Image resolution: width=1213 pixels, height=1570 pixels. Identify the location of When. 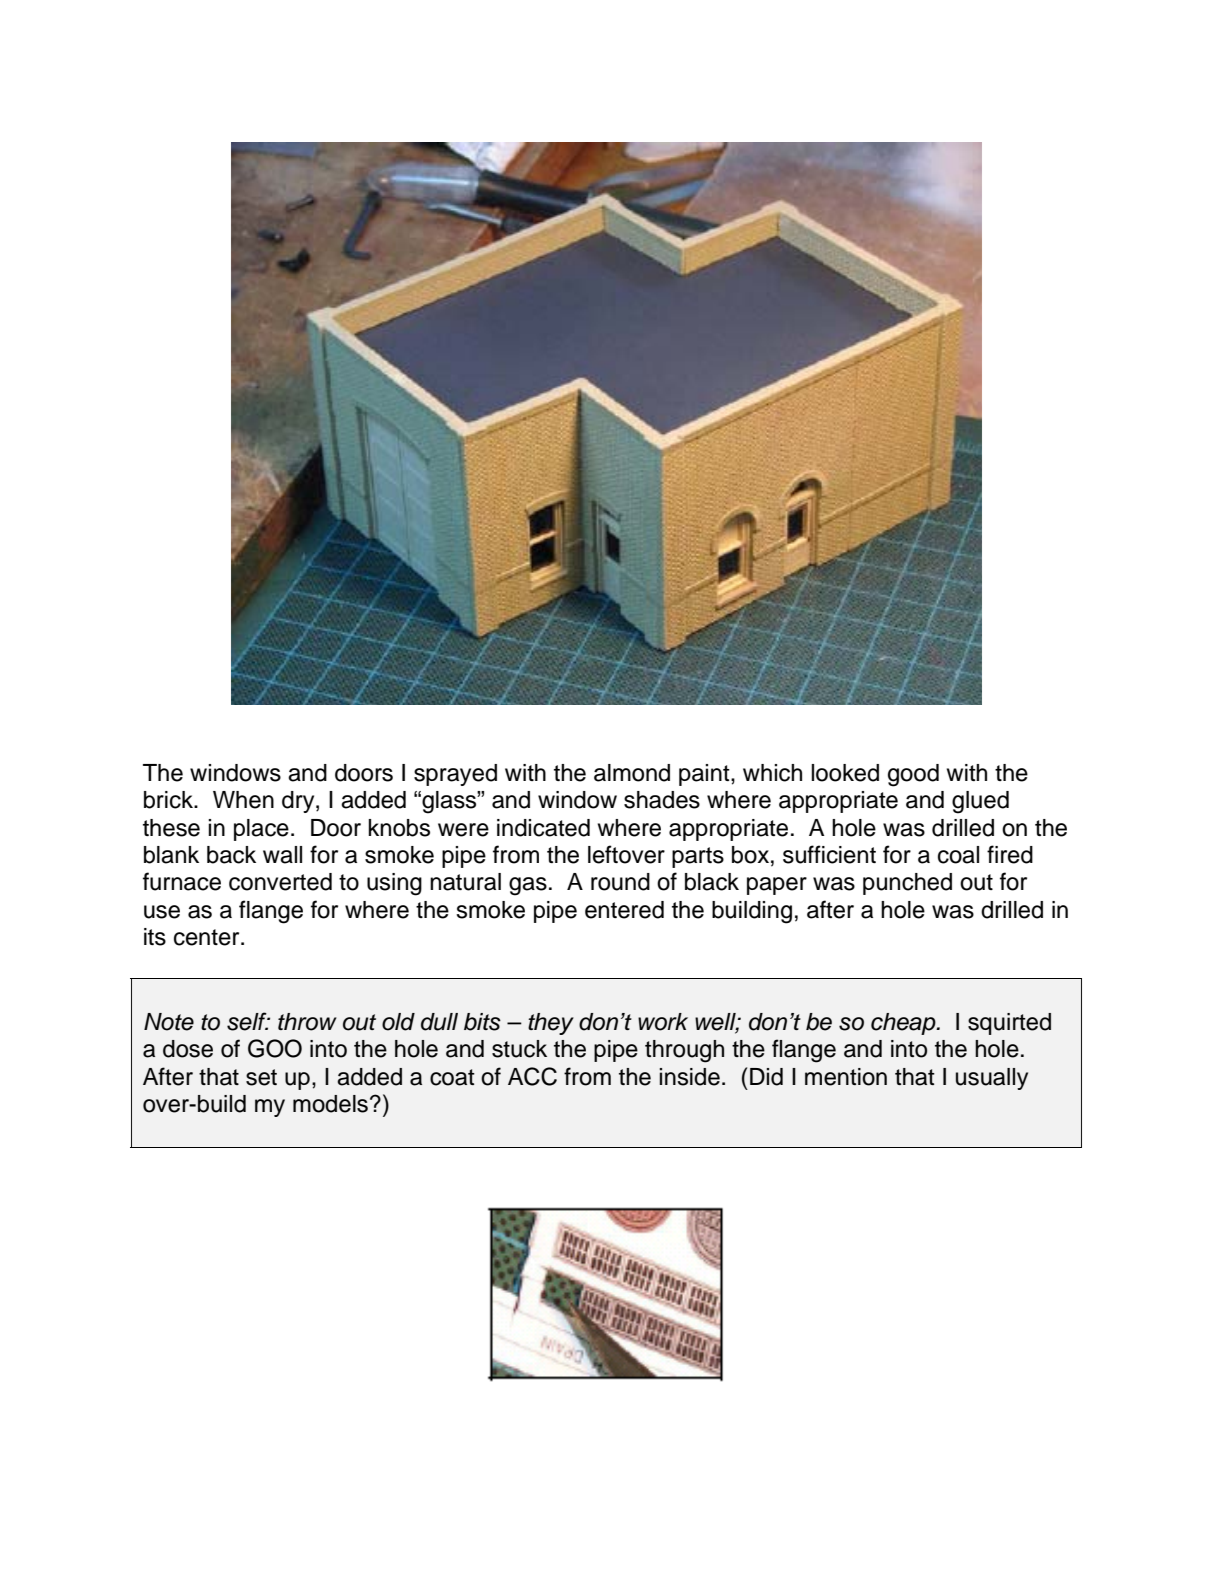
(243, 800).
